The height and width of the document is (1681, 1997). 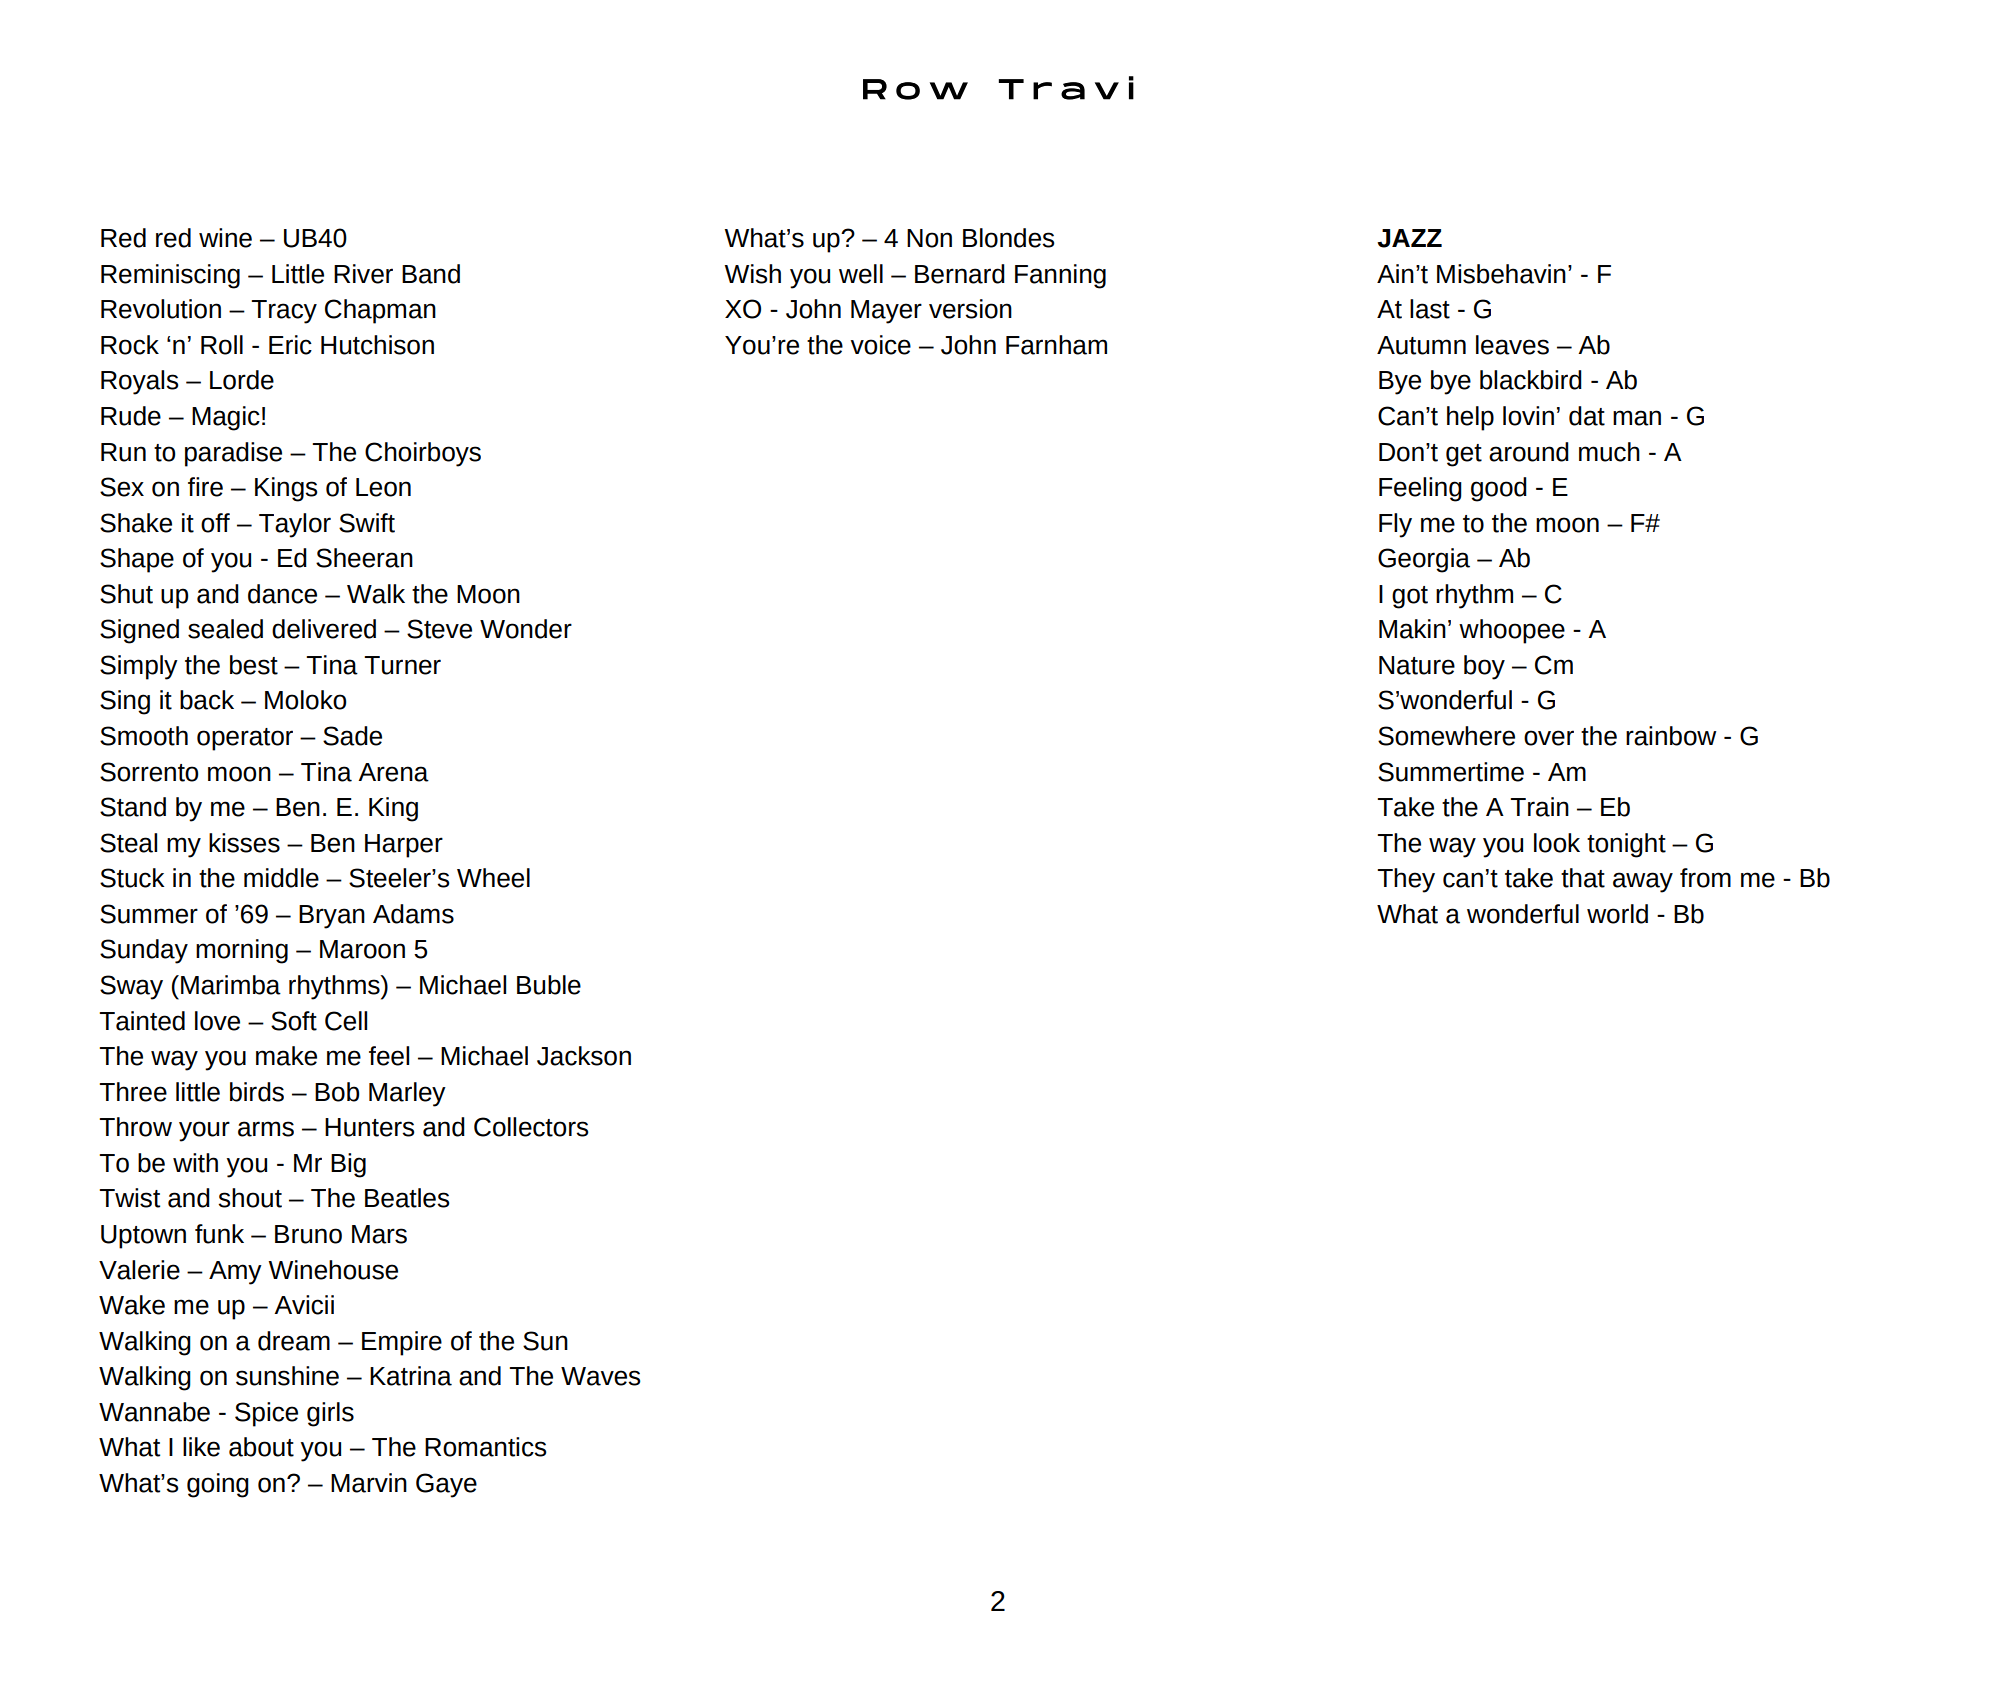 What do you see at coordinates (261, 1447) in the document?
I see `about` at bounding box center [261, 1447].
